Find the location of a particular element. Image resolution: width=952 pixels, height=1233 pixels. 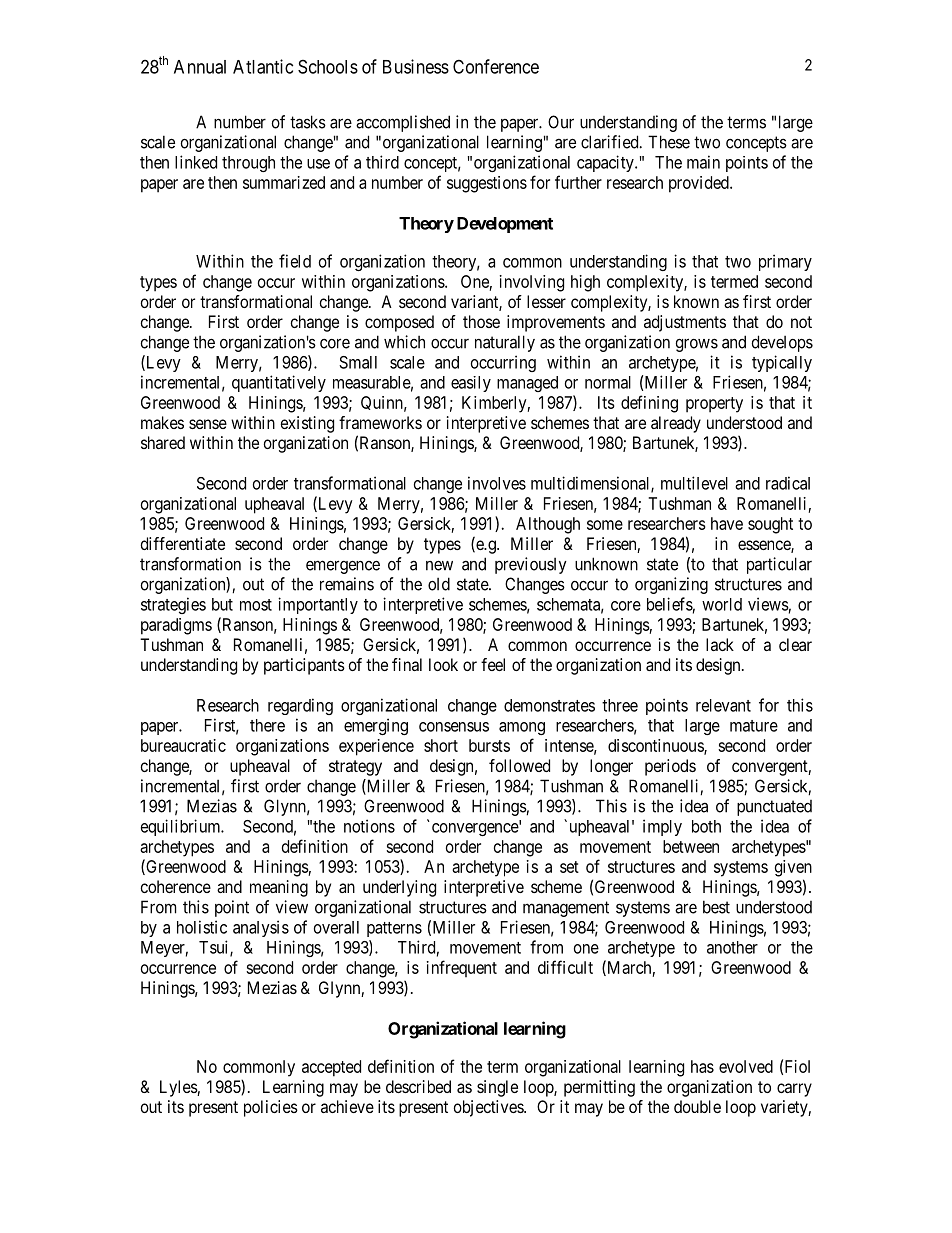

These is located at coordinates (669, 142).
